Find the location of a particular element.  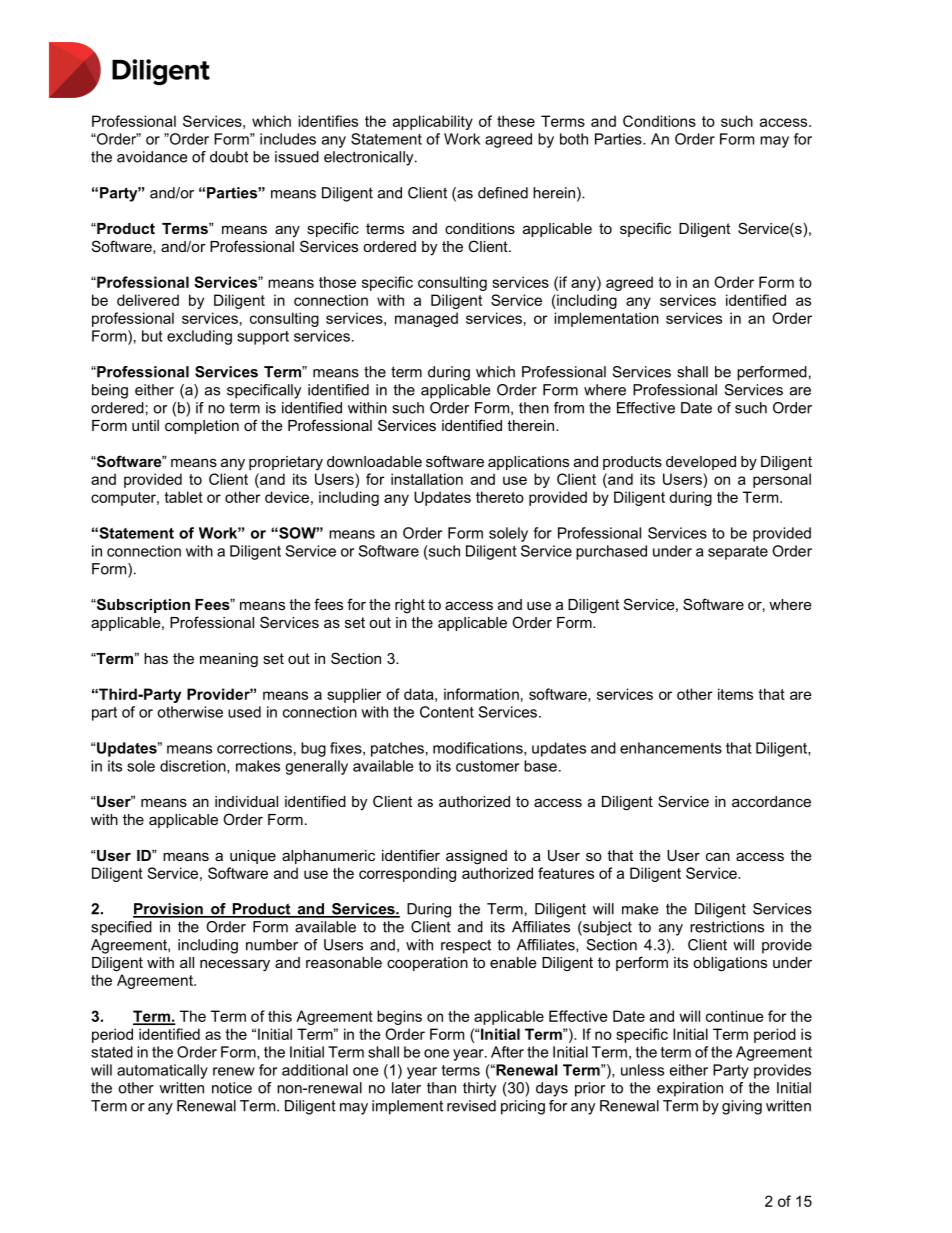

developed is located at coordinates (701, 463).
